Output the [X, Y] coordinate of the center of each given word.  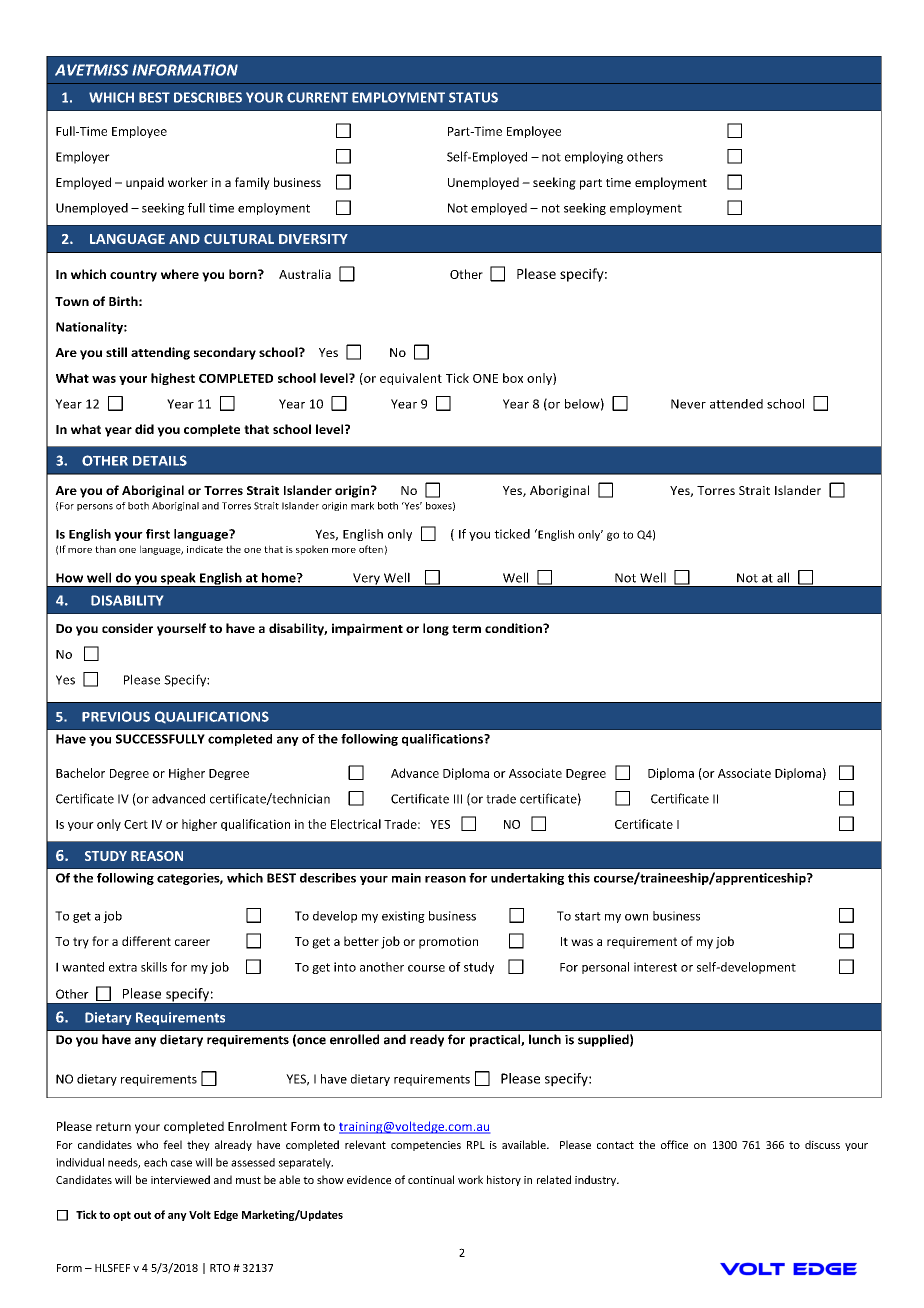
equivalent [411, 379]
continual [431, 1179]
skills [154, 967]
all [783, 577]
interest [655, 967]
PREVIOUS [116, 716]
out [142, 1215]
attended [736, 404]
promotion [448, 943]
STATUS [473, 97]
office [674, 1144]
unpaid [145, 183]
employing [594, 157]
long [436, 629]
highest [173, 379]
